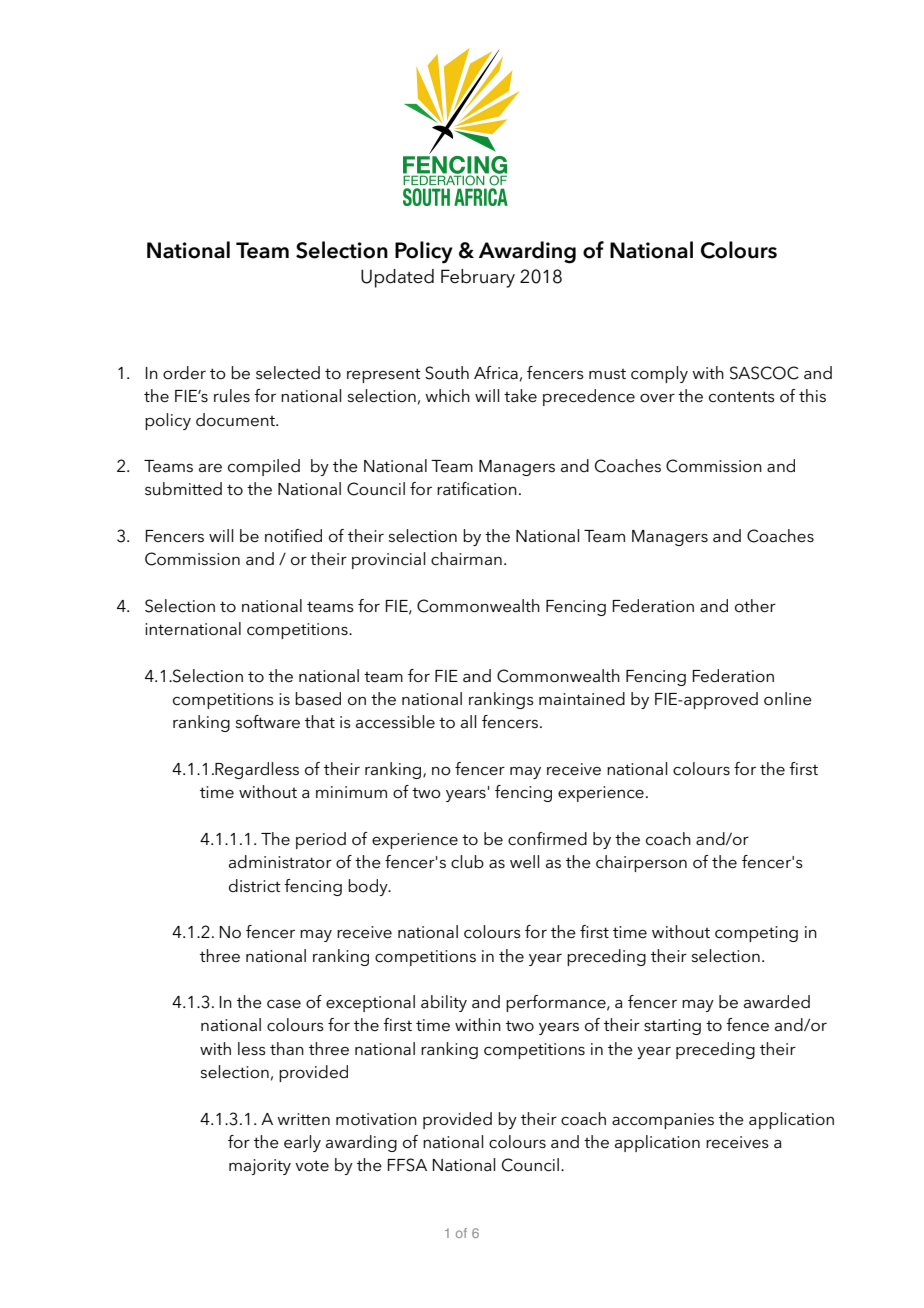 This image has width=924, height=1308. I want to click on chairperson, so click(641, 863).
